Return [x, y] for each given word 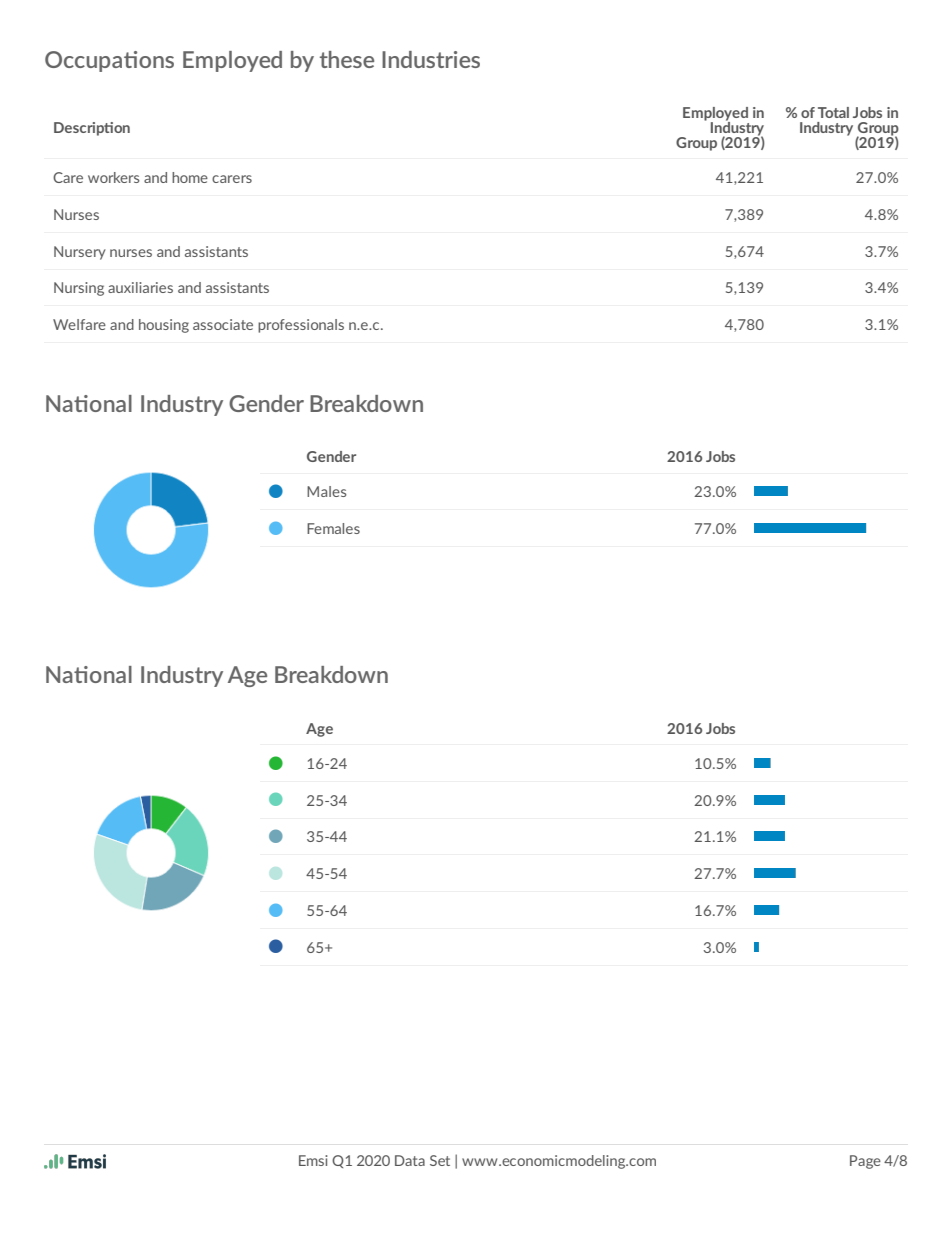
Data [410, 1160]
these [347, 59]
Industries [431, 59]
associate [223, 324]
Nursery [80, 253]
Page [865, 1162]
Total [833, 112]
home [190, 177]
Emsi [313, 1160]
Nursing [79, 289]
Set [440, 1160]
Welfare [79, 324]
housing [164, 326]
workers [114, 177]
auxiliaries [140, 287]
